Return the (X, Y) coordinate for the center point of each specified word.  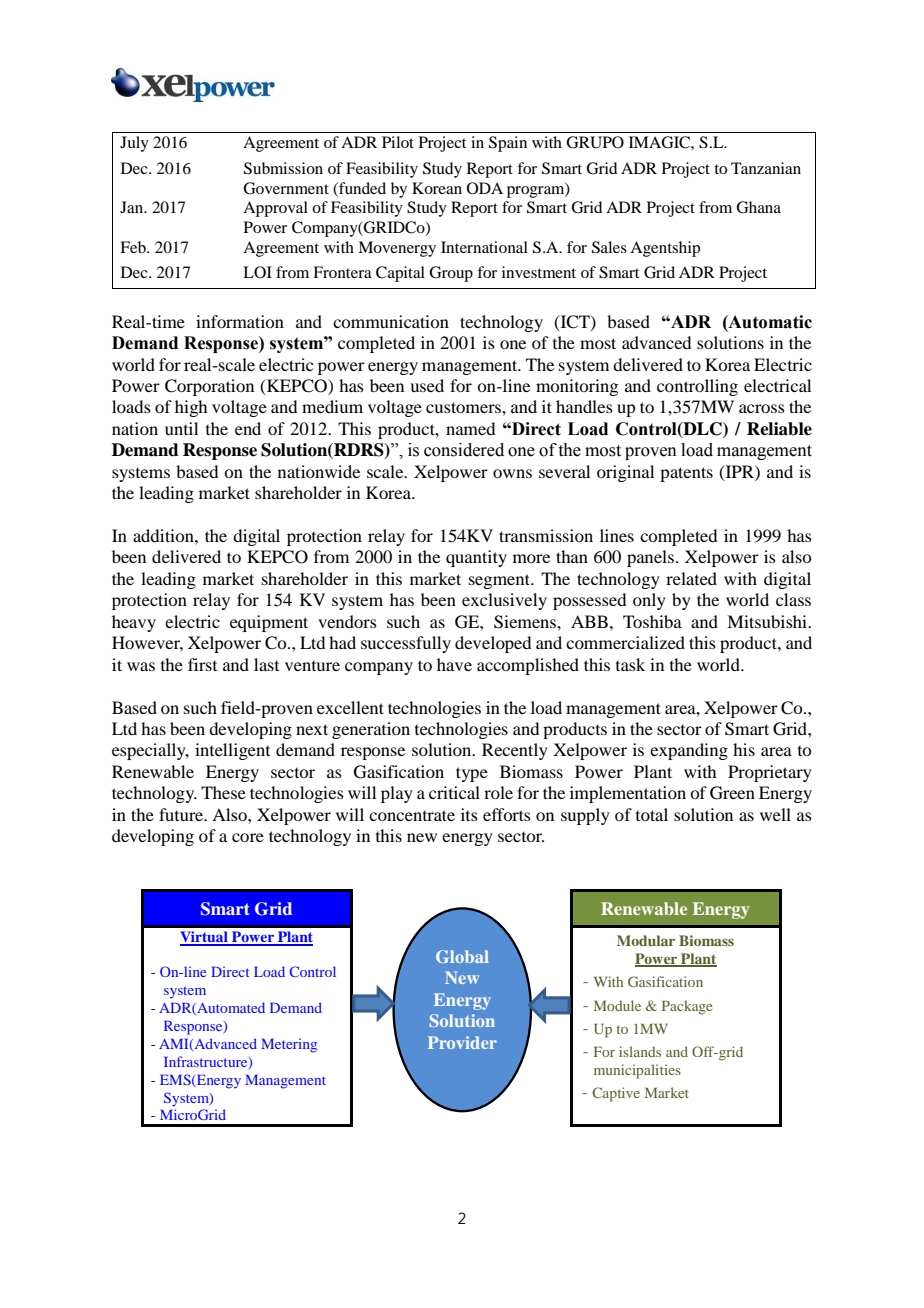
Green (732, 793)
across (762, 408)
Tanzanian (766, 168)
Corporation (209, 387)
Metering (289, 1045)
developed (493, 644)
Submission (283, 168)
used (427, 385)
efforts (507, 814)
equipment (269, 623)
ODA (485, 188)
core (248, 837)
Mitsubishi (768, 621)
